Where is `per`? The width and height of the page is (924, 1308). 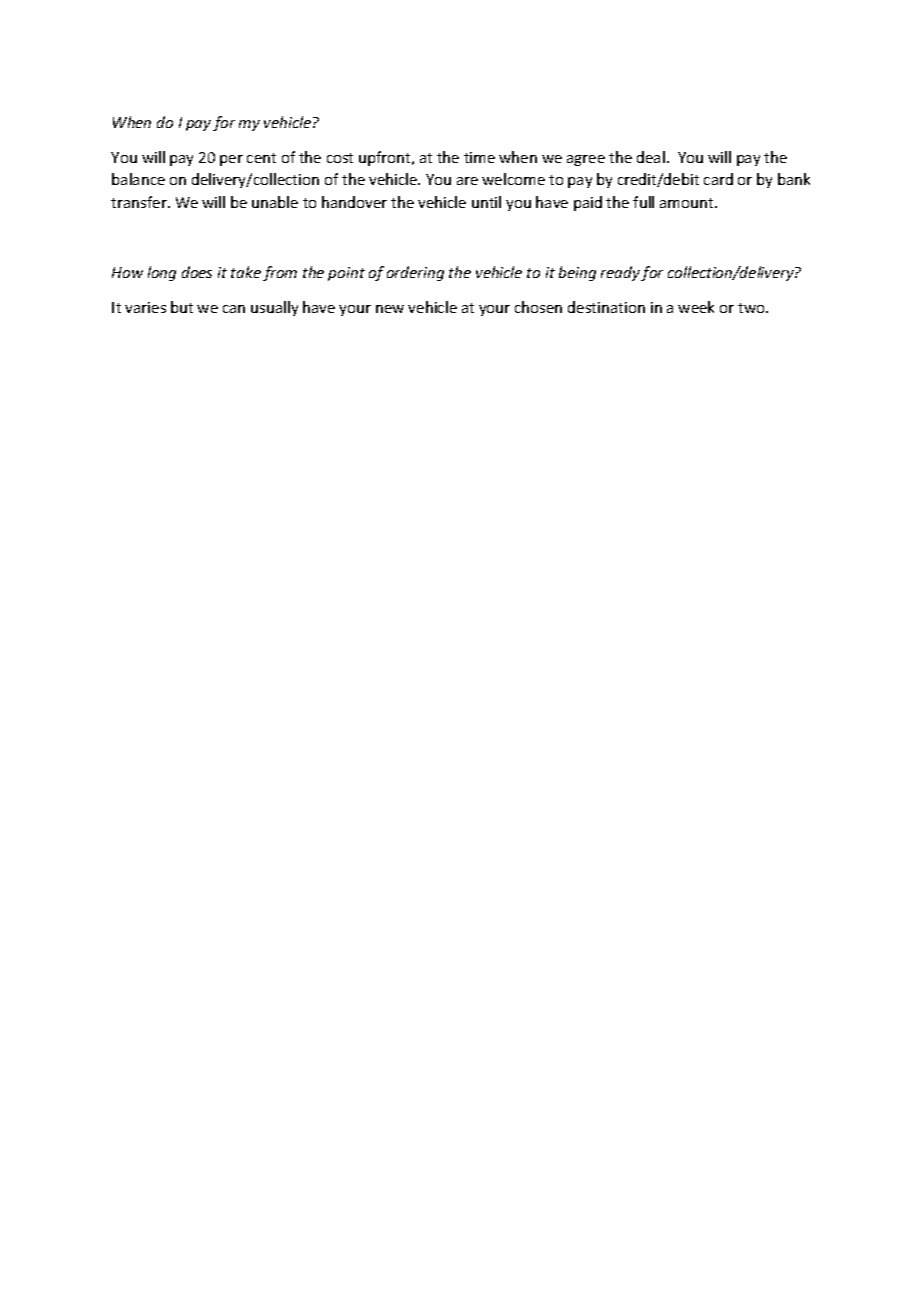 per is located at coordinates (231, 160).
